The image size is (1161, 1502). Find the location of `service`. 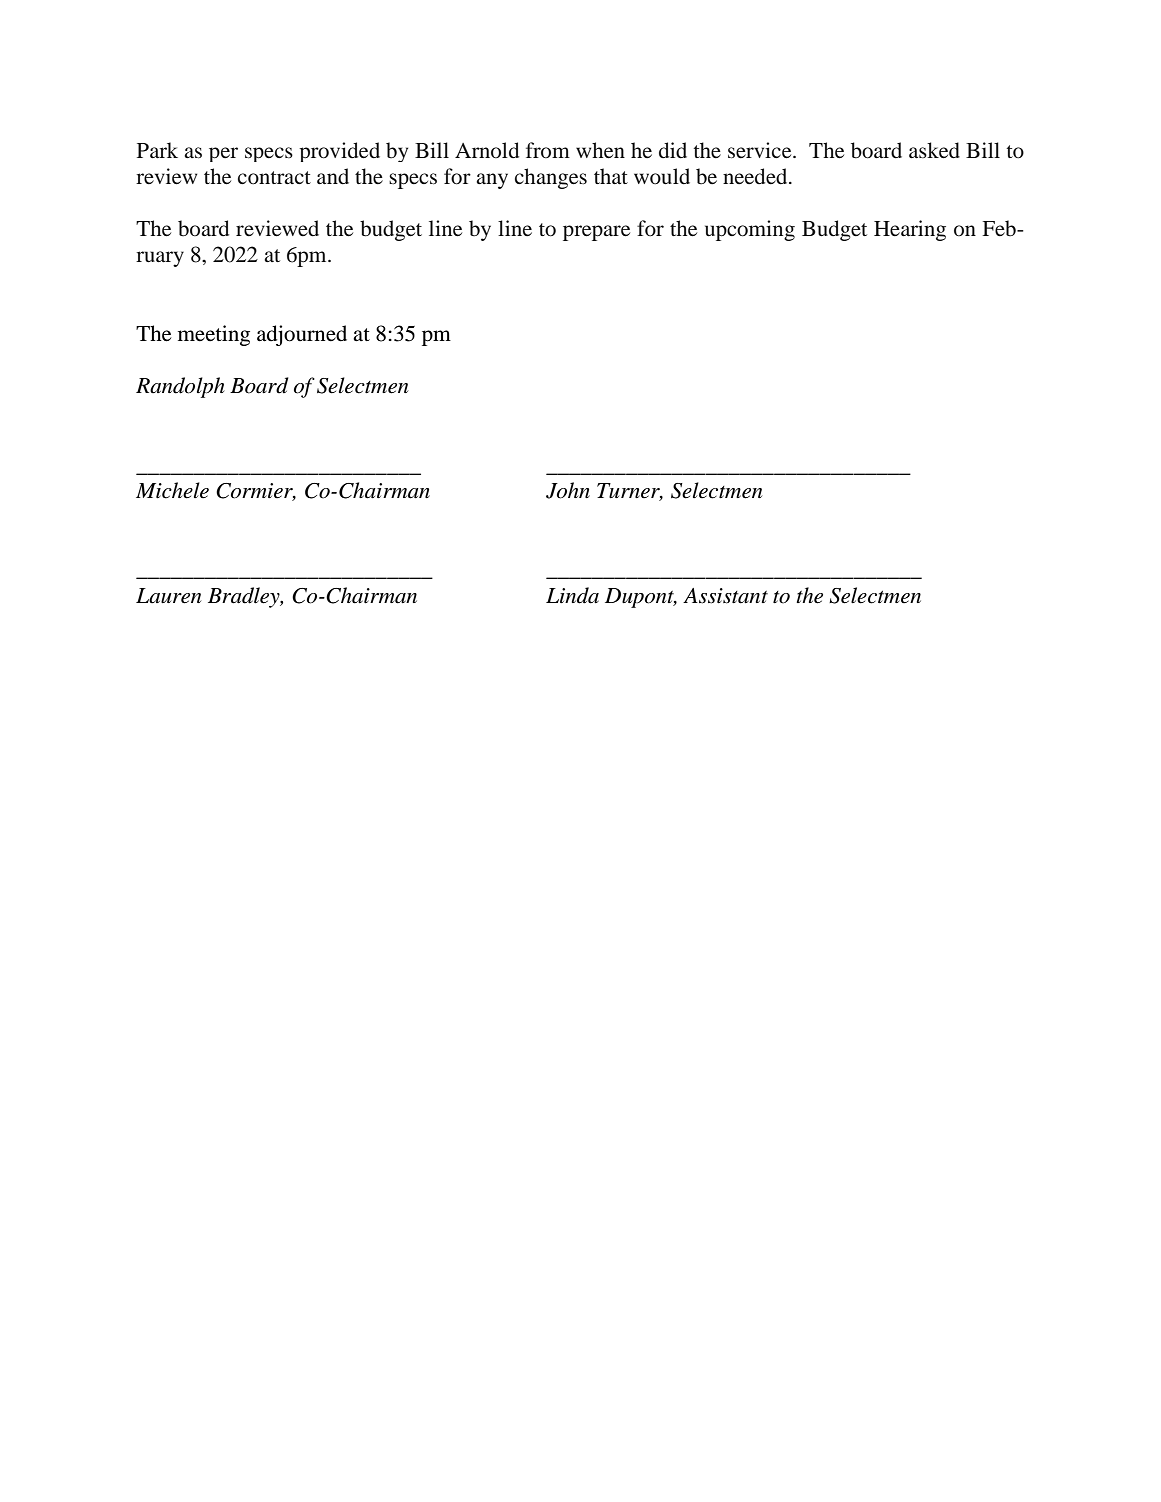

service is located at coordinates (761, 150).
